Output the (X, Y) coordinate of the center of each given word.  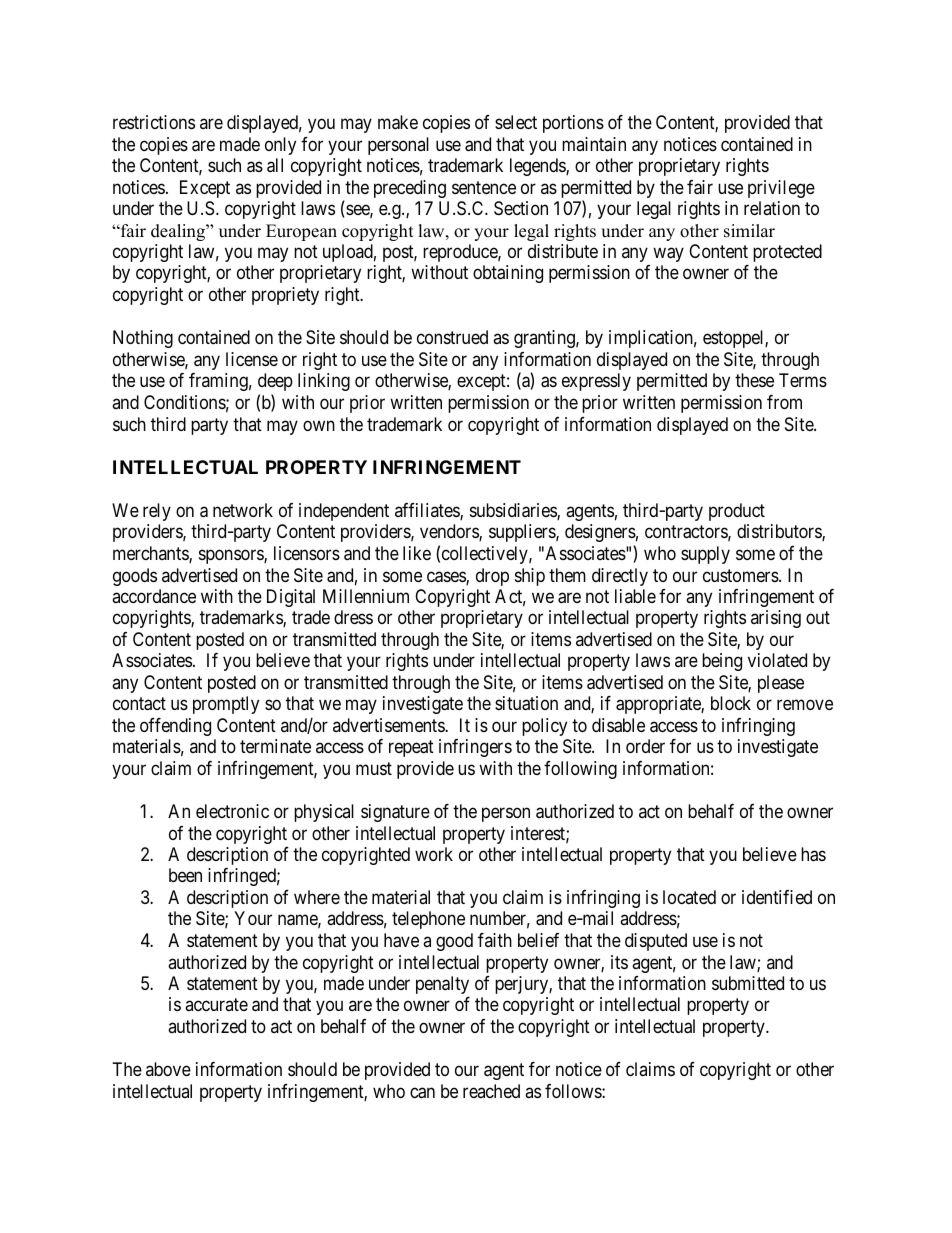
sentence (484, 187)
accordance (154, 596)
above (168, 1069)
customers (741, 575)
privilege (781, 189)
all (275, 165)
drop (492, 577)
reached (491, 1091)
